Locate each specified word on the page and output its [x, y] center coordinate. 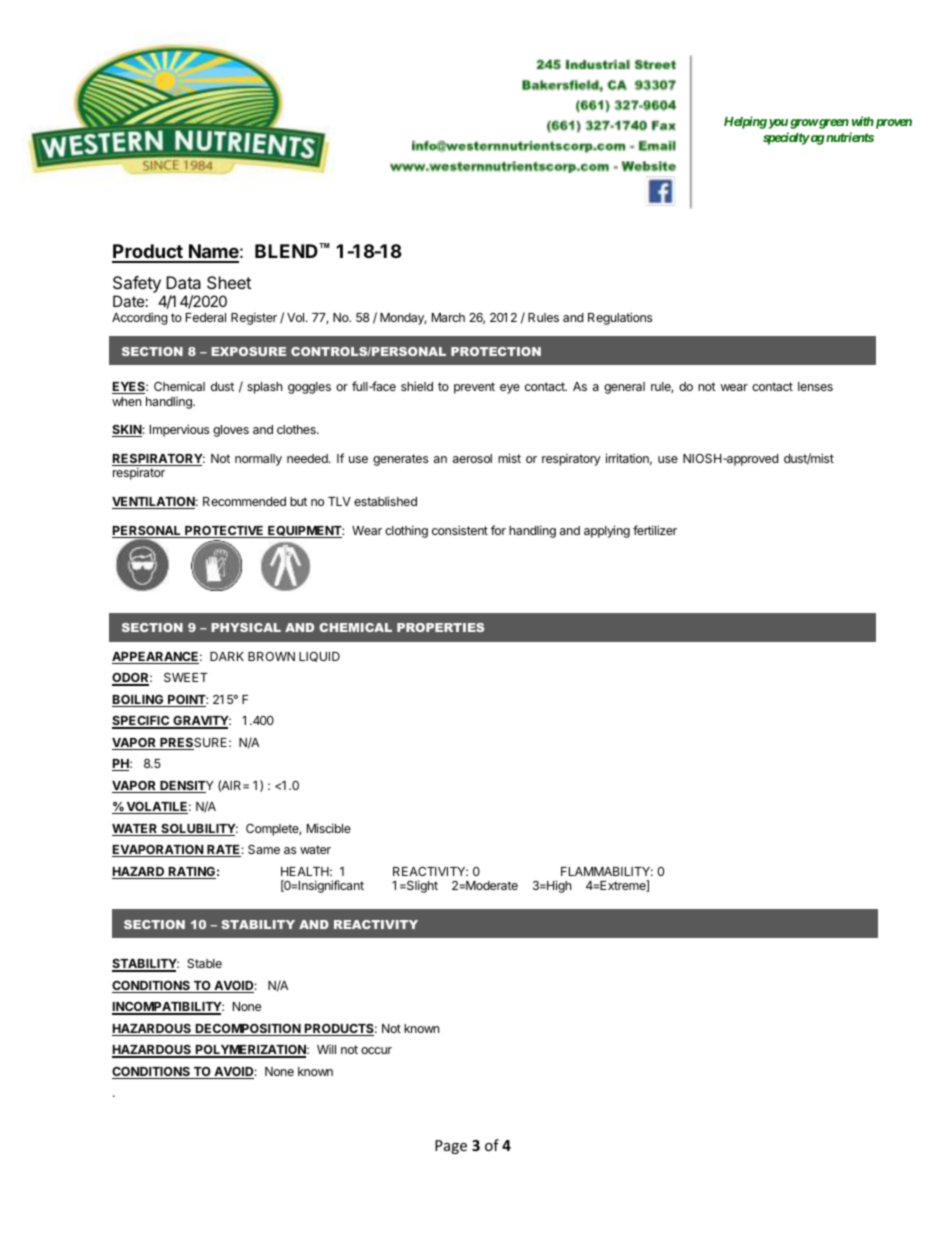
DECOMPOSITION [248, 1030]
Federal [206, 317]
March [448, 317]
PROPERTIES [440, 627]
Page [451, 1147]
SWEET [186, 677]
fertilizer [655, 530]
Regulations [620, 318]
